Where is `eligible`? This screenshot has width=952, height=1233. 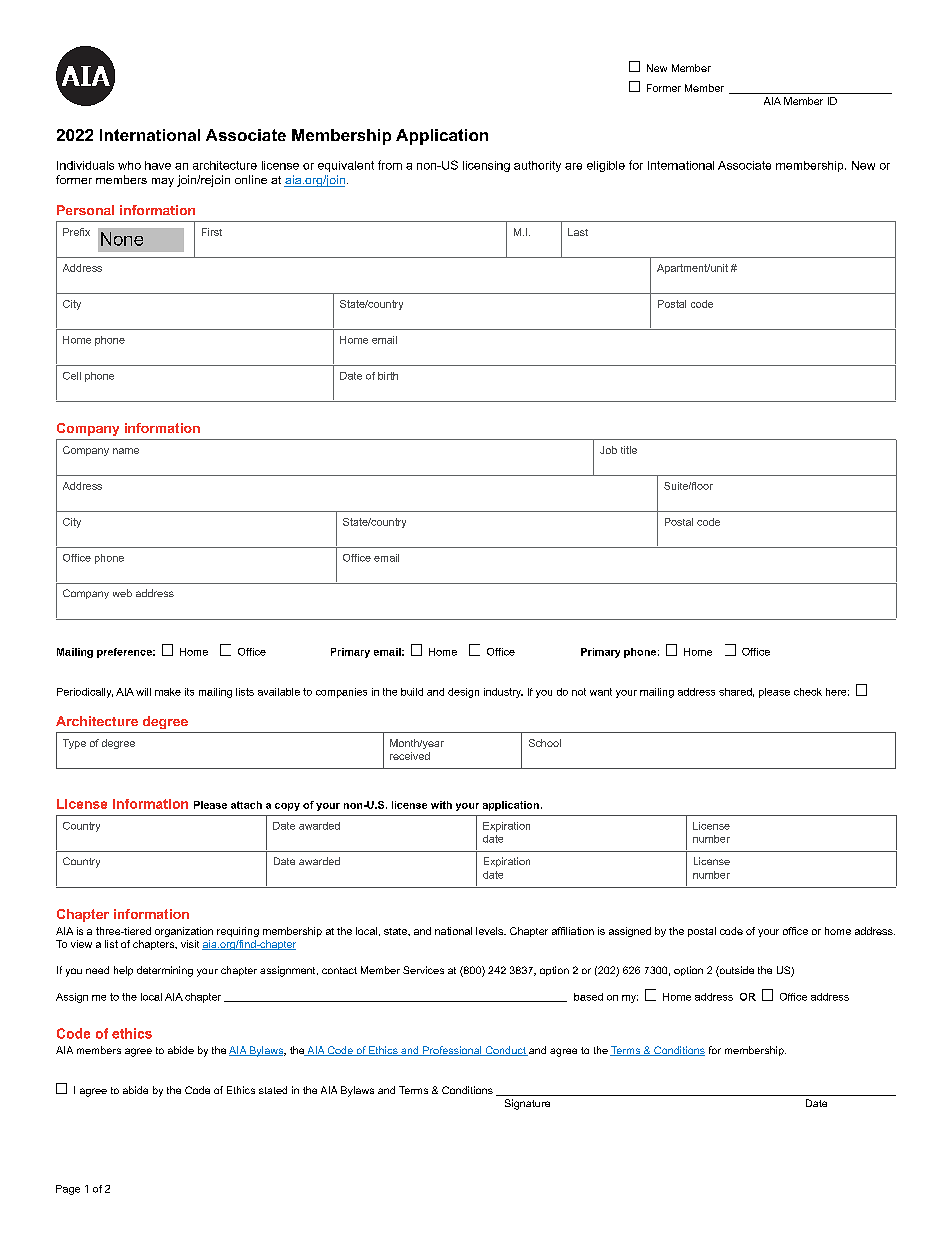
eligible is located at coordinates (606, 166).
